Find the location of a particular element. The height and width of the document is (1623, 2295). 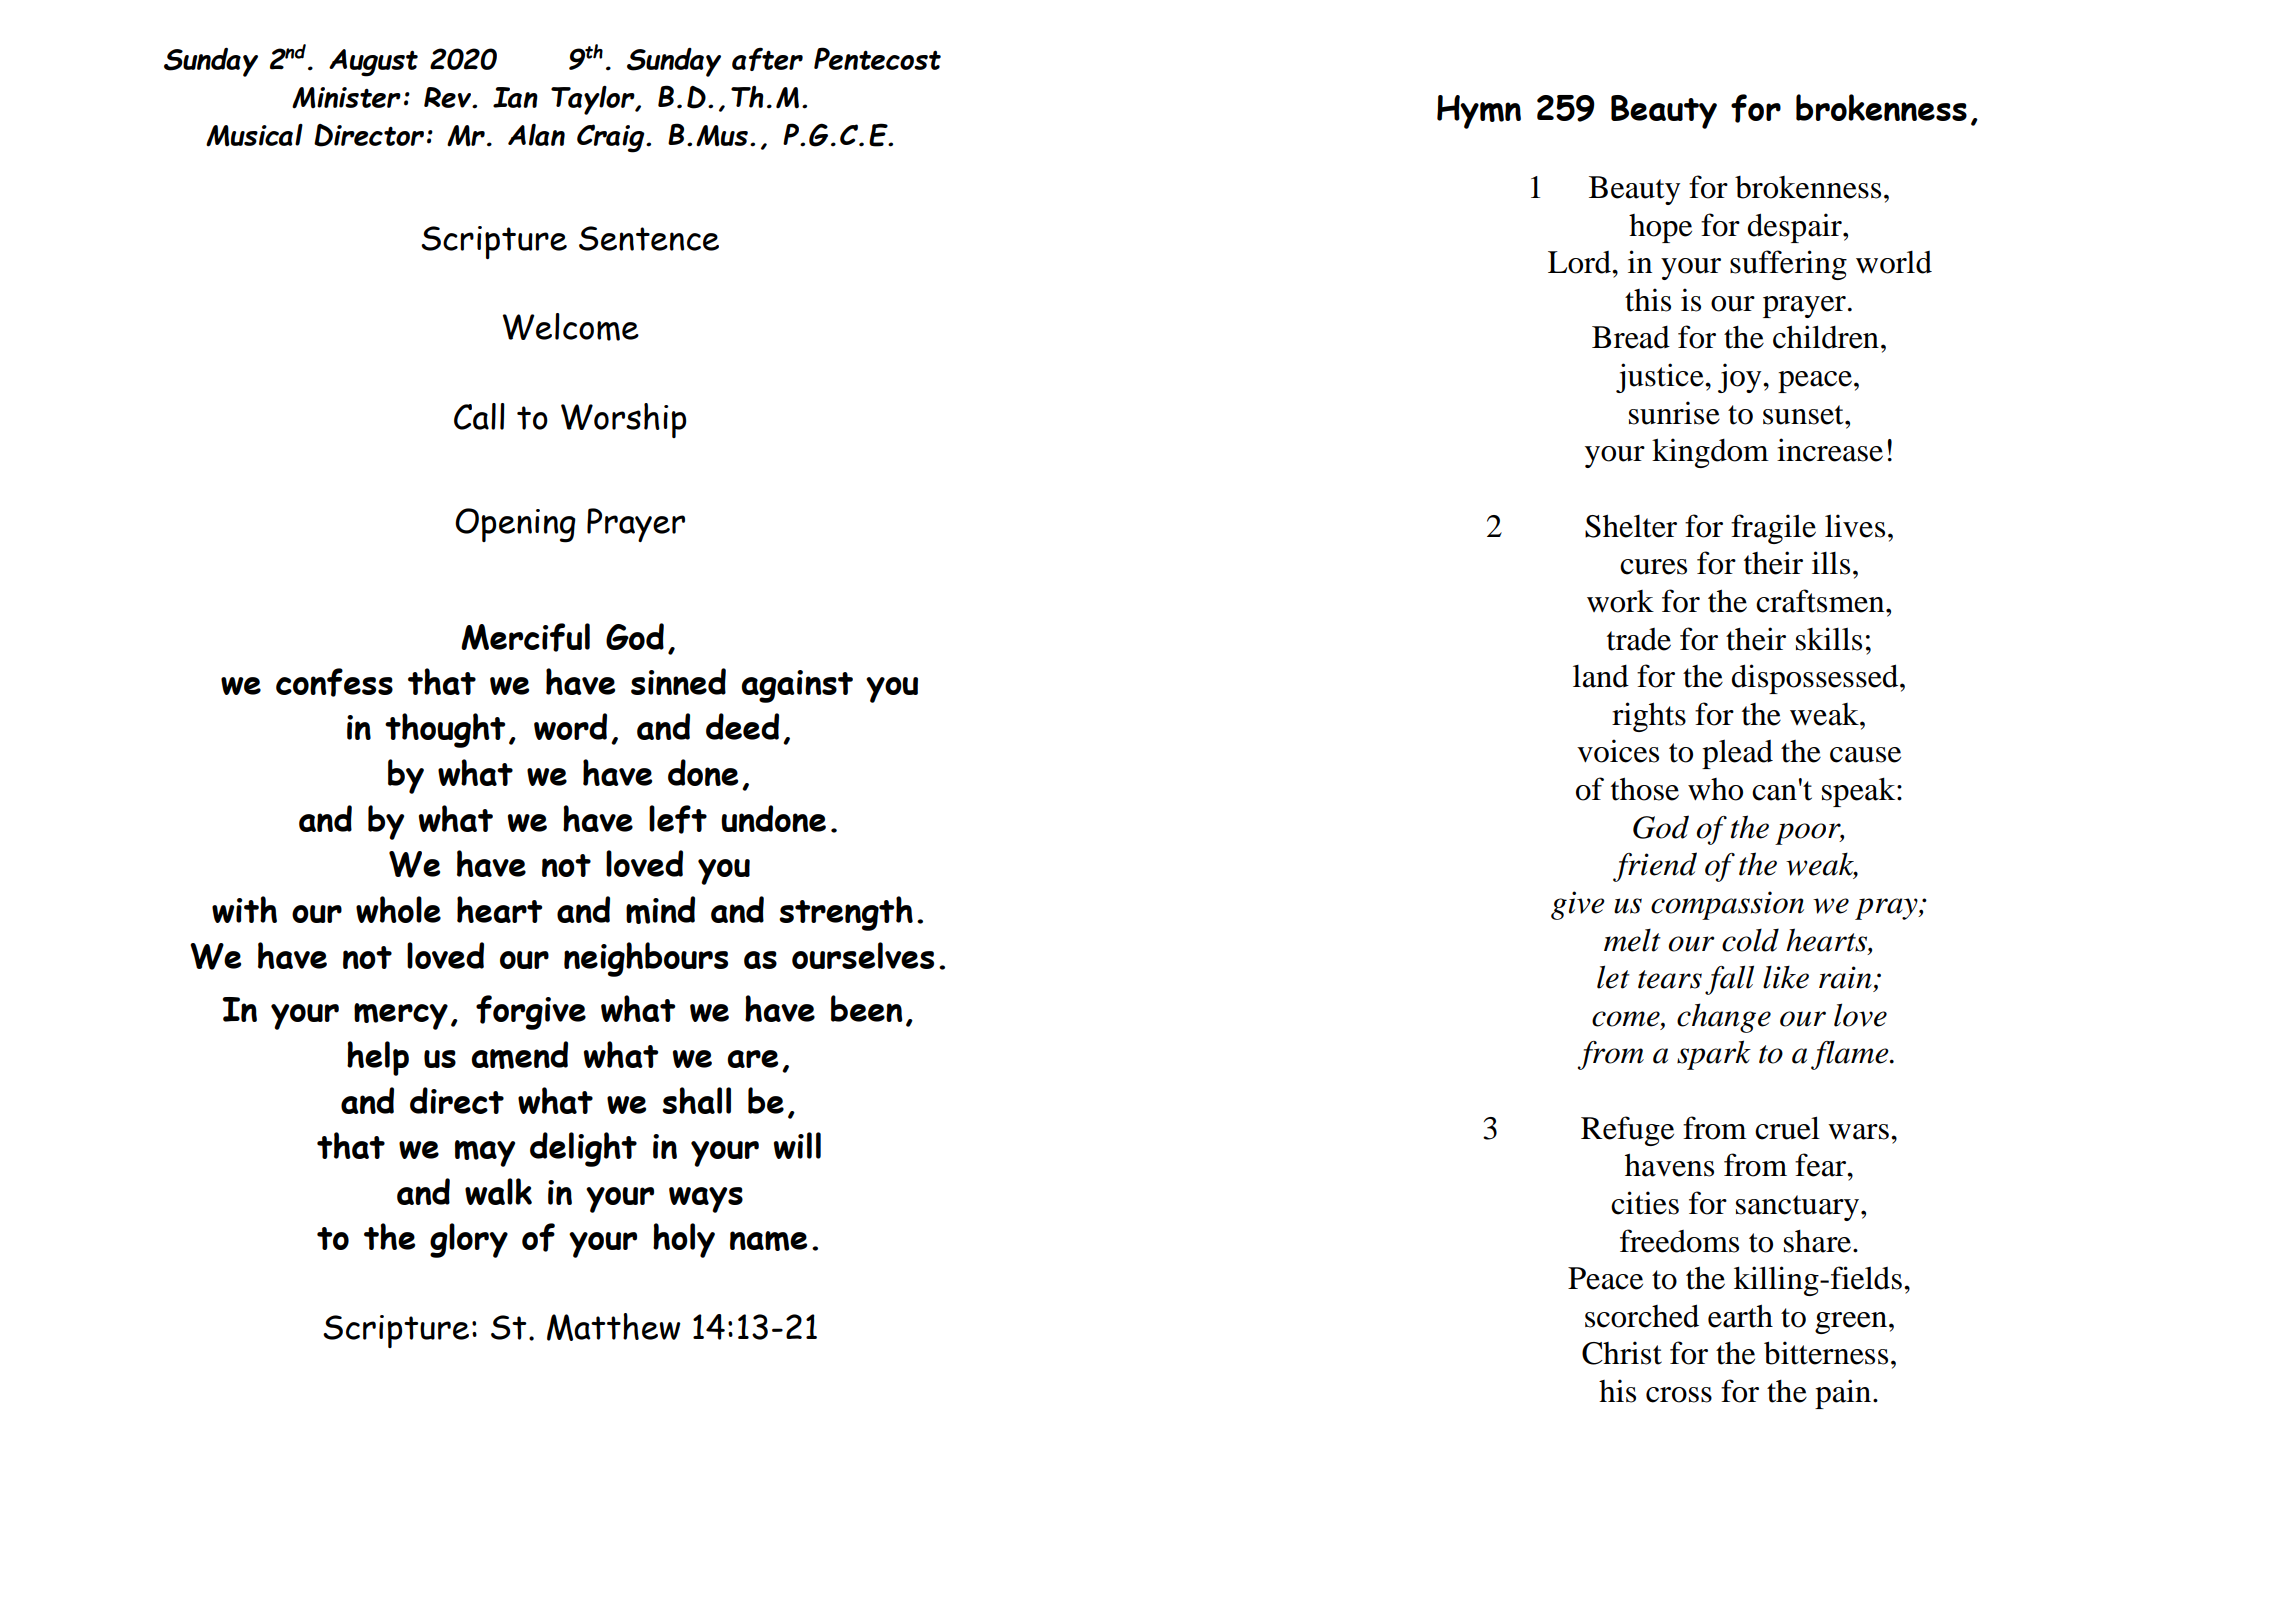

Matthew is located at coordinates (614, 1327).
